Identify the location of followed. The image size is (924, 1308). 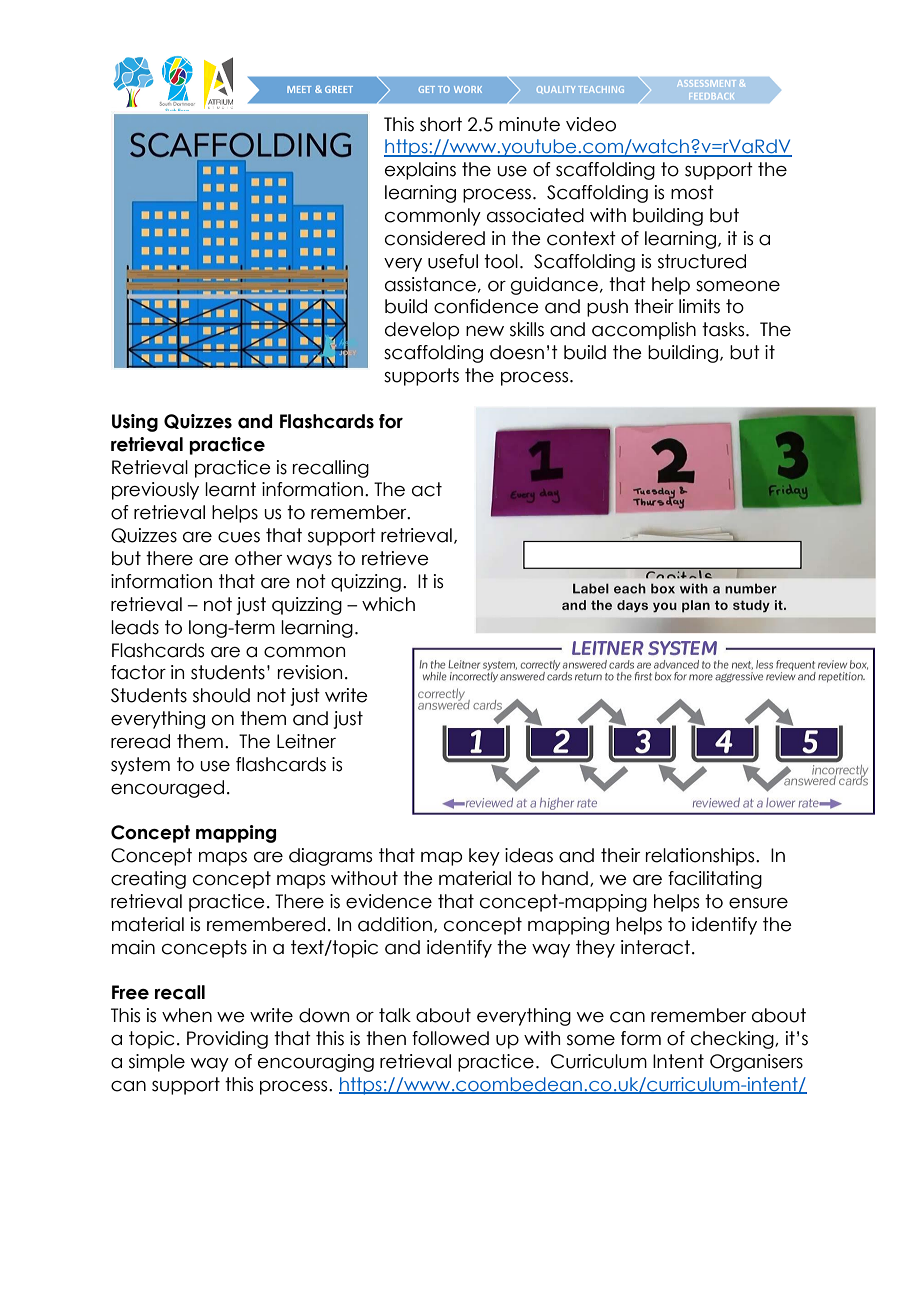
(450, 1038).
